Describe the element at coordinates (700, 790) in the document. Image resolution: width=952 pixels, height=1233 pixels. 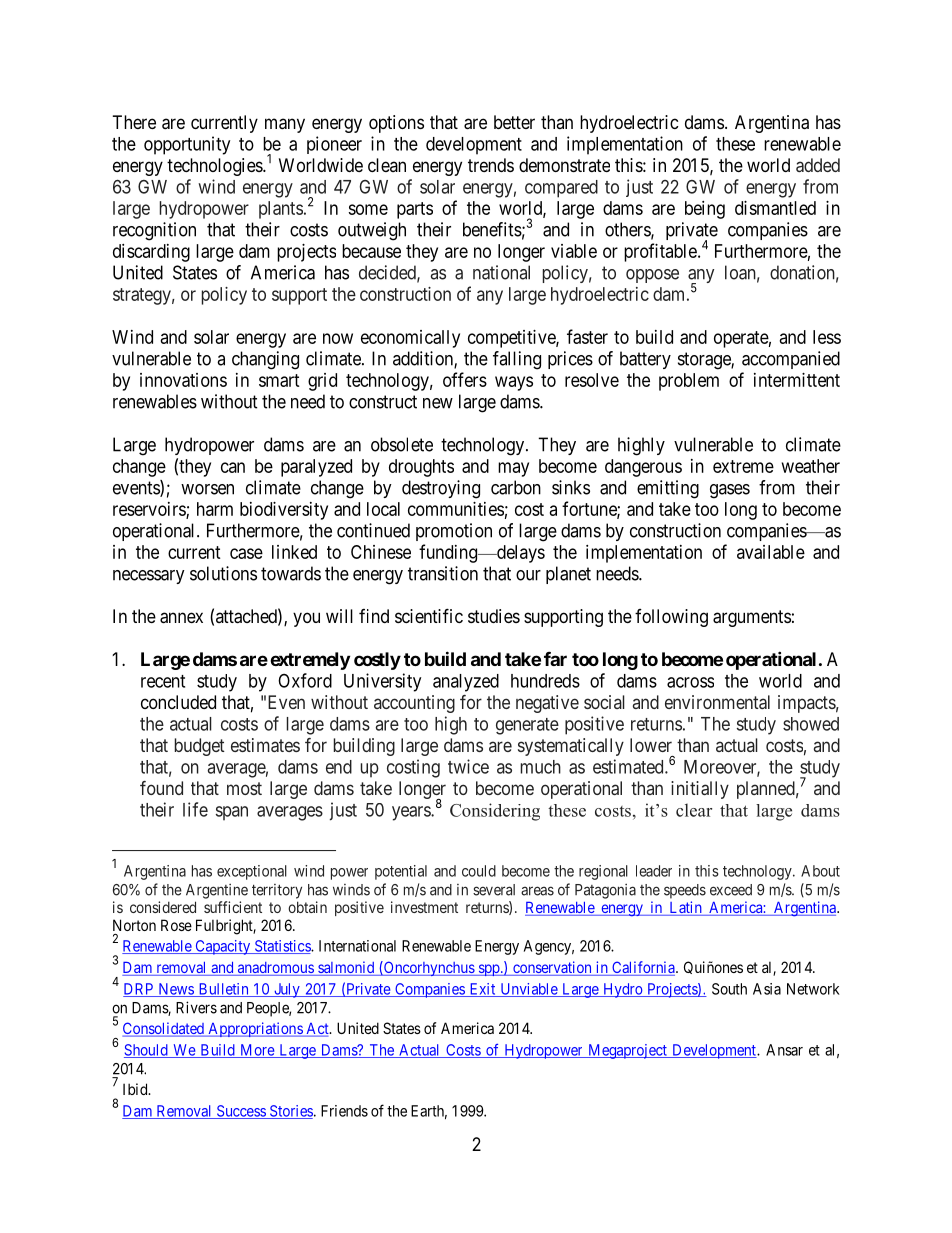
I see `initially` at that location.
